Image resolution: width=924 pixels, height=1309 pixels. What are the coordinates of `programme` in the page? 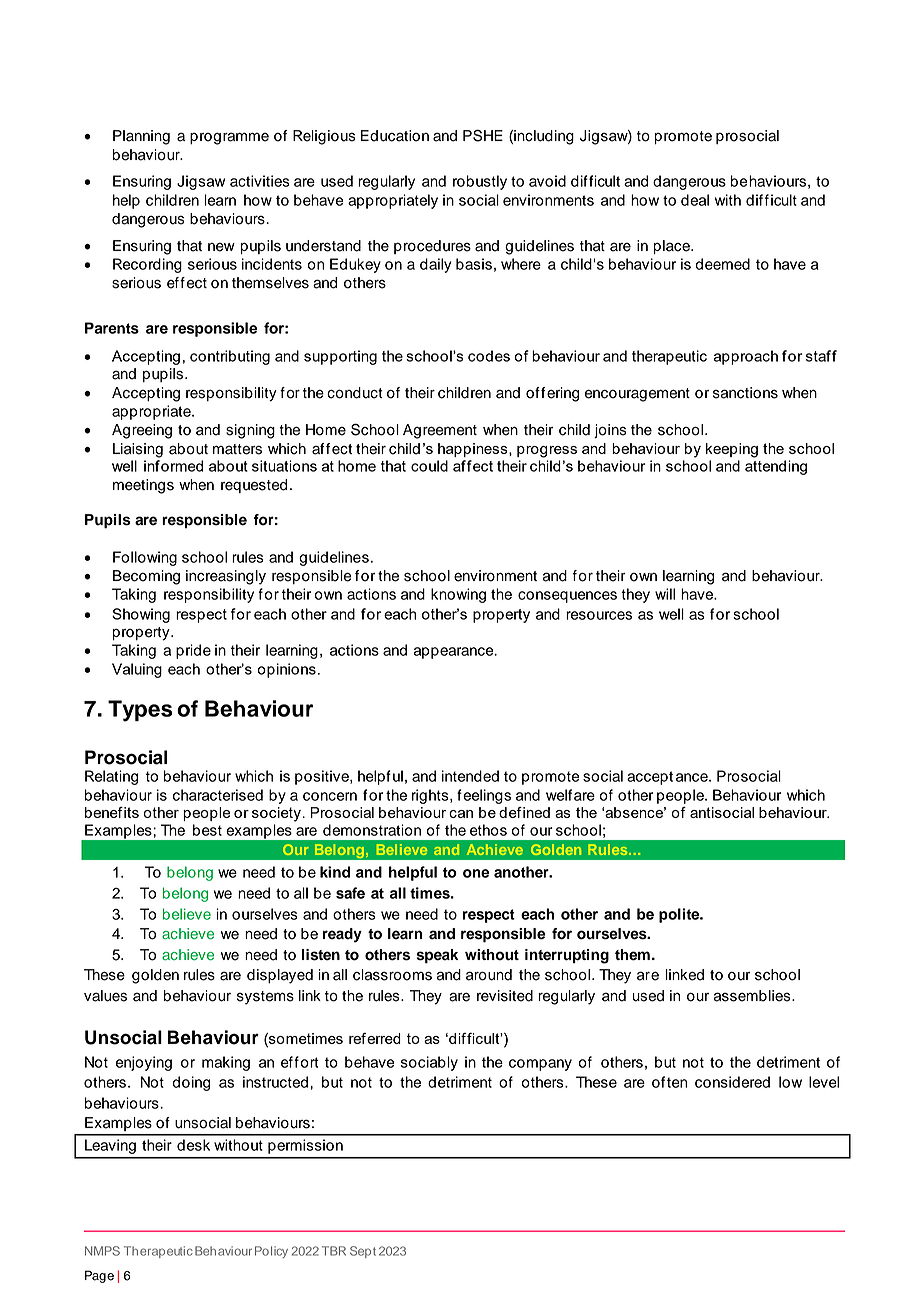 It's located at (229, 138).
